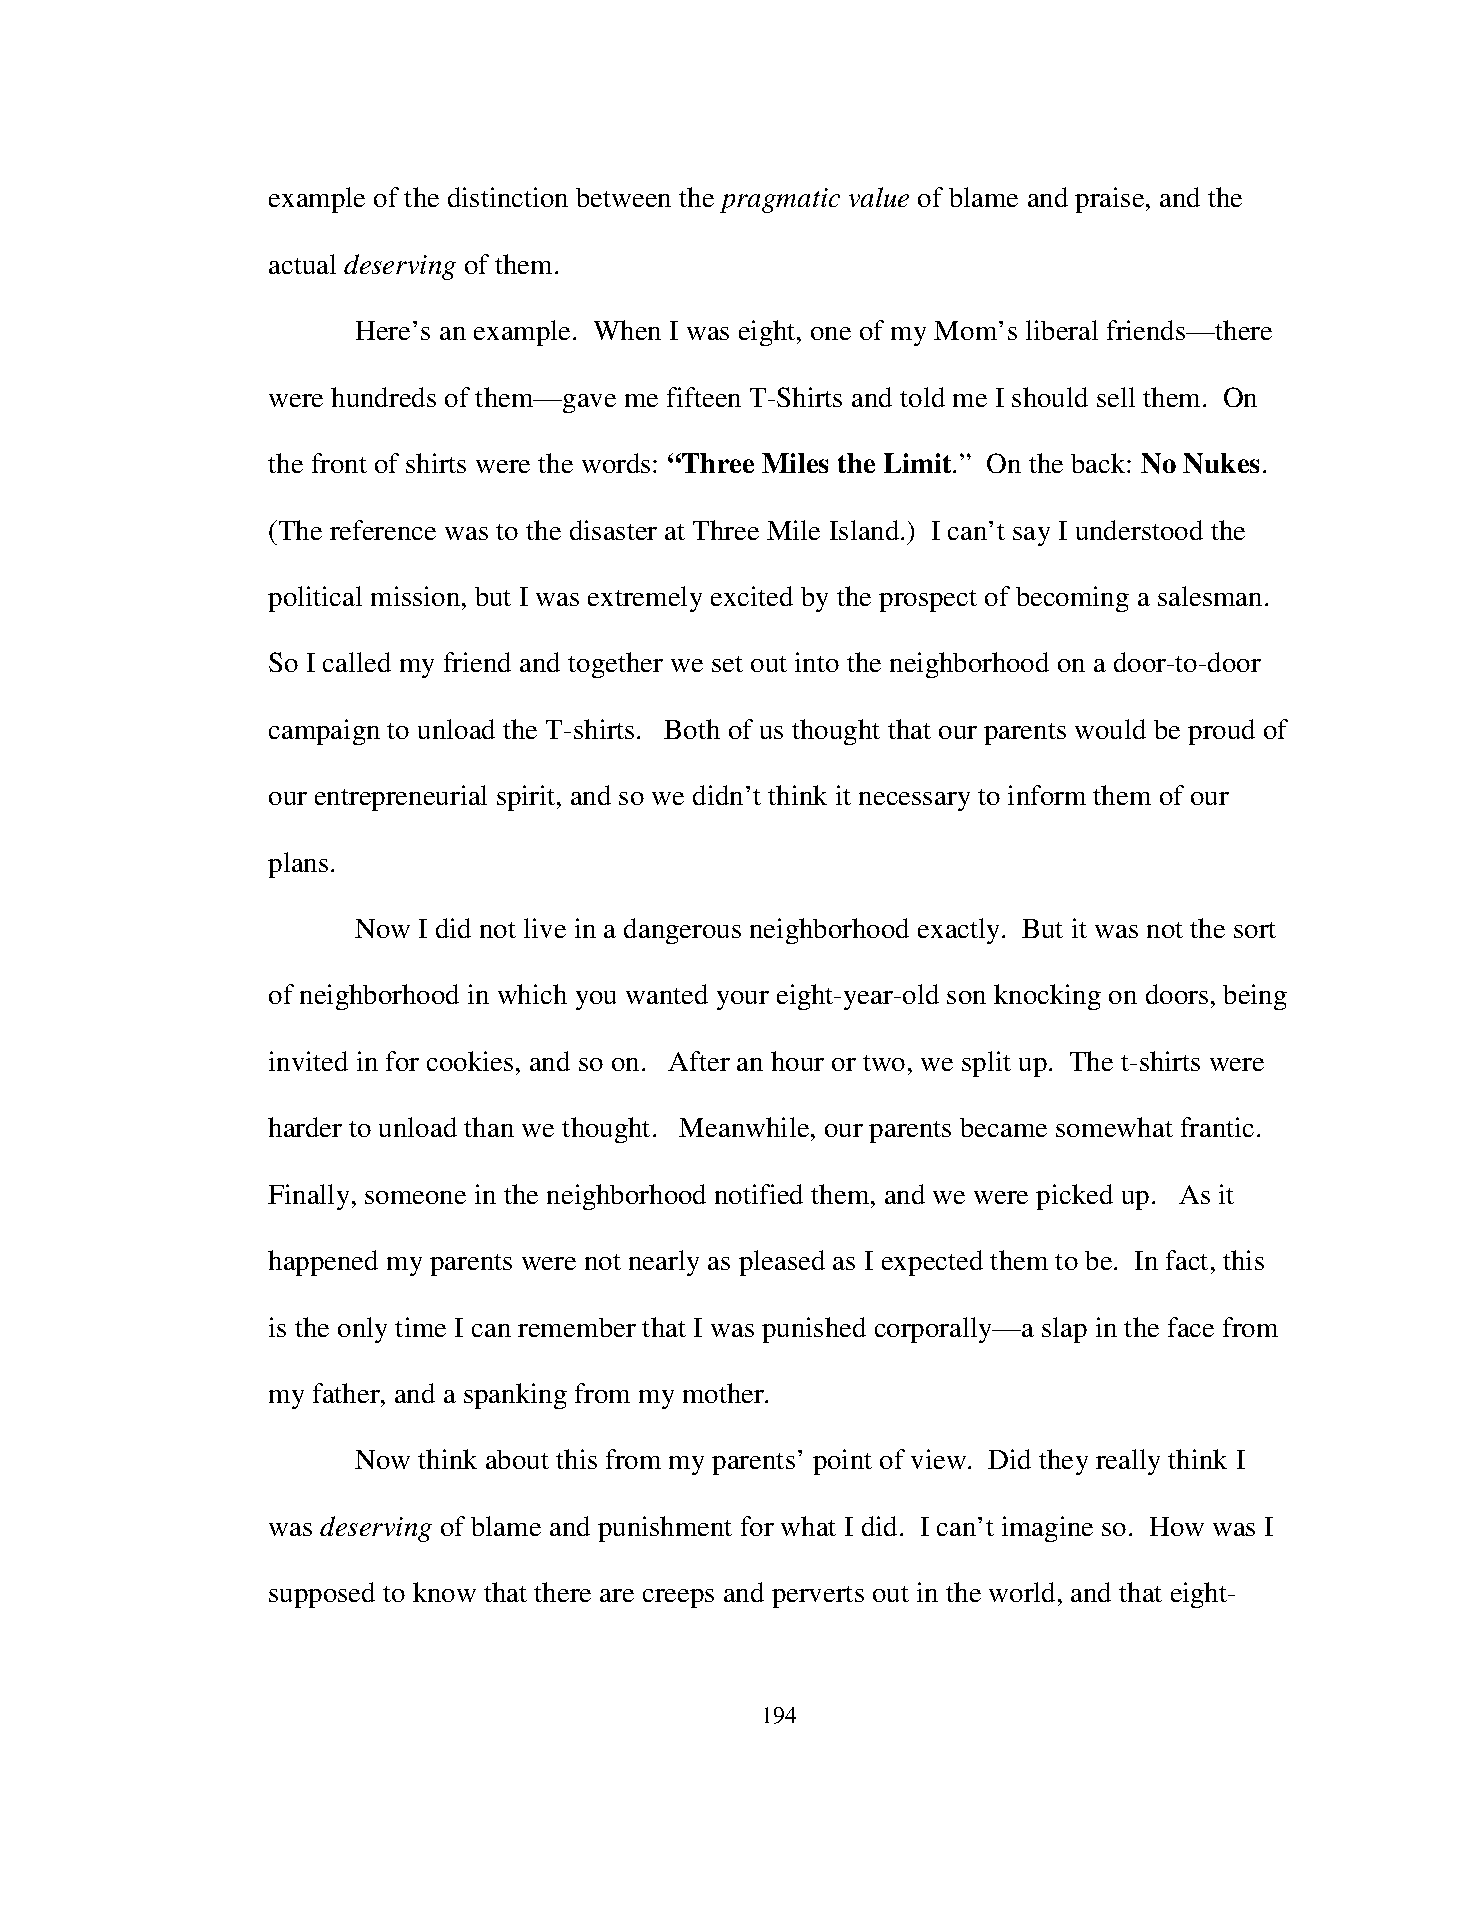 This screenshot has width=1473, height=1906. What do you see at coordinates (1177, 1526) in the screenshot?
I see `How` at bounding box center [1177, 1526].
